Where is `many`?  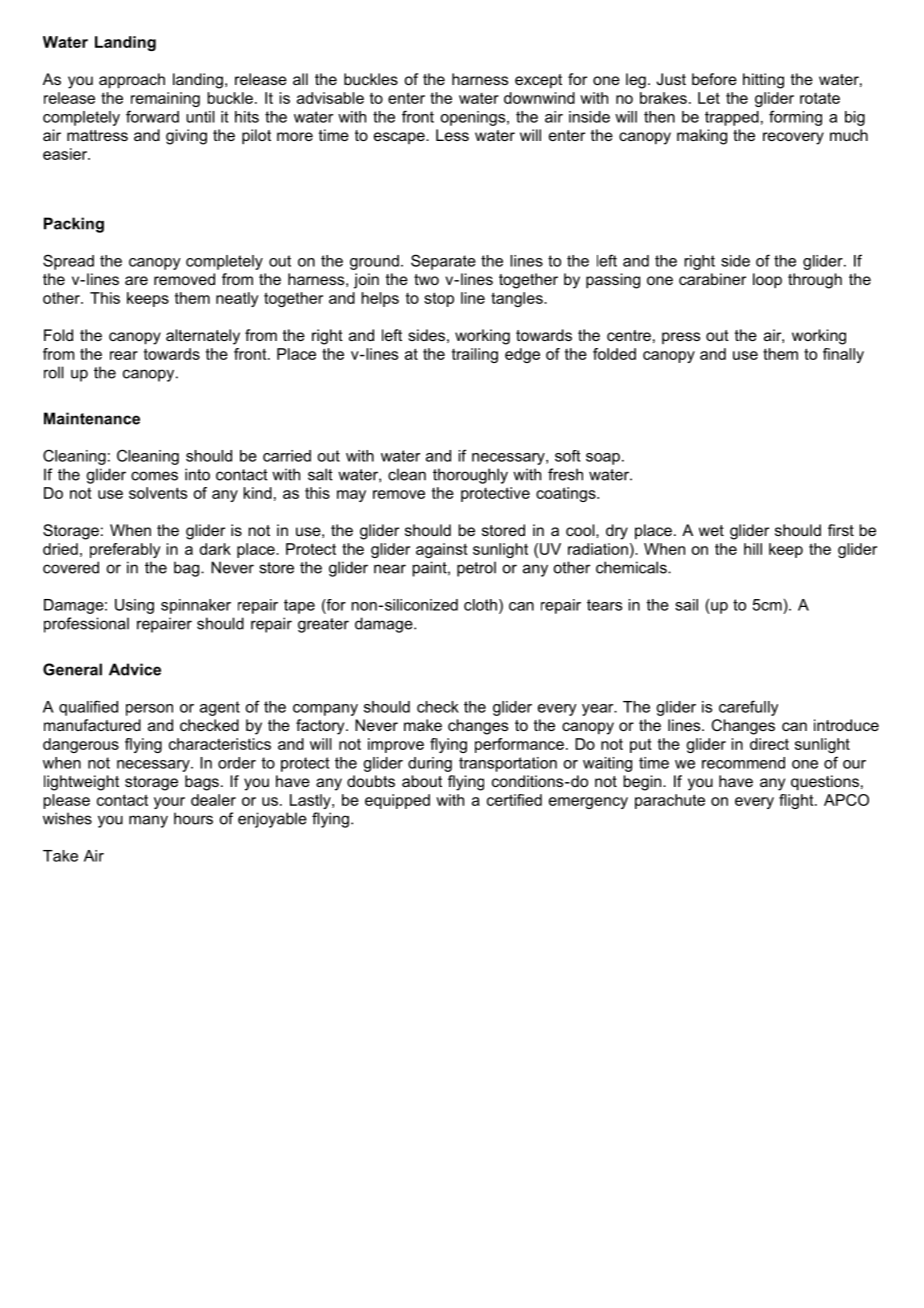 many is located at coordinates (148, 821).
